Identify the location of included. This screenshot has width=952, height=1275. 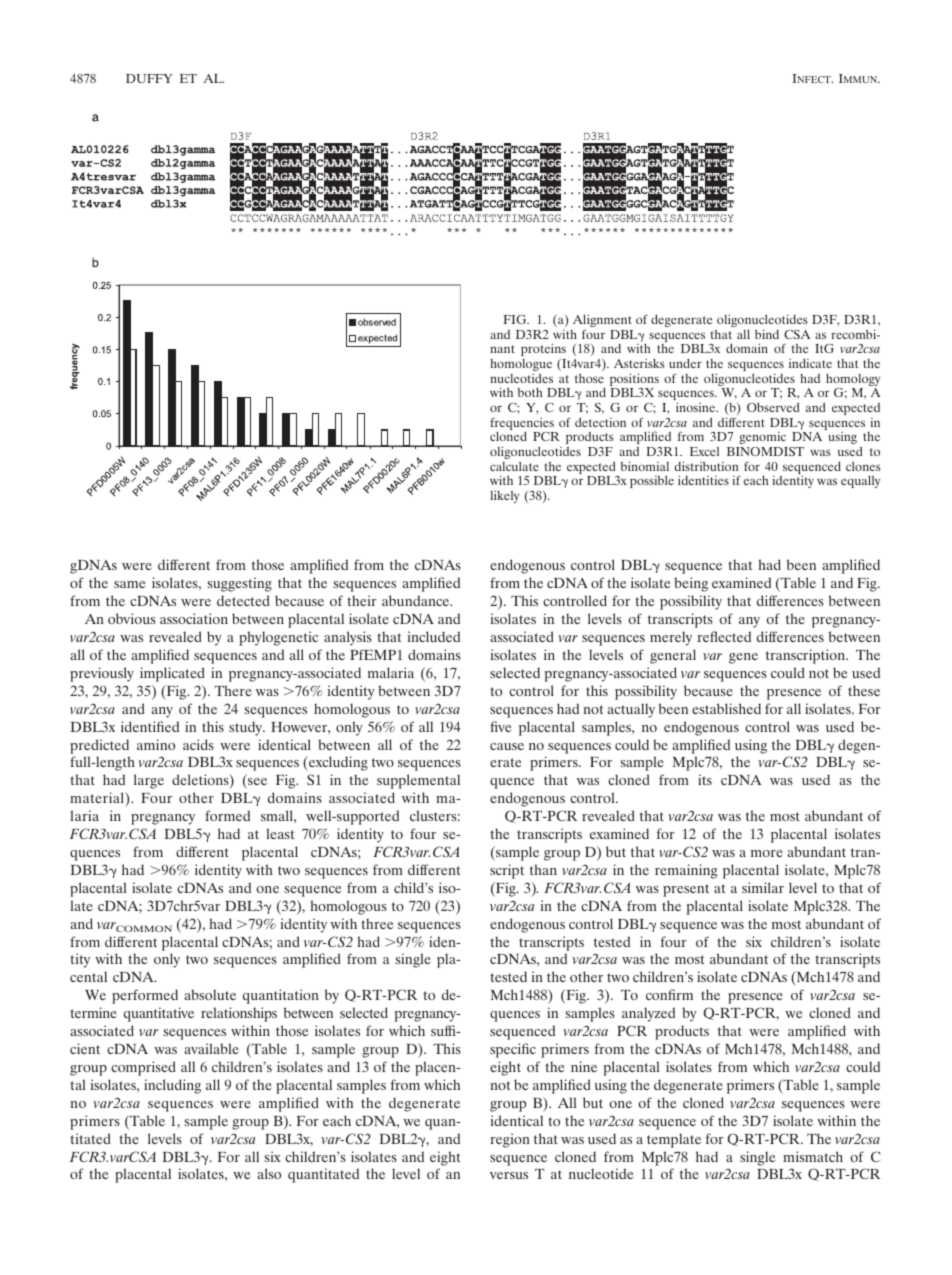
(434, 636).
